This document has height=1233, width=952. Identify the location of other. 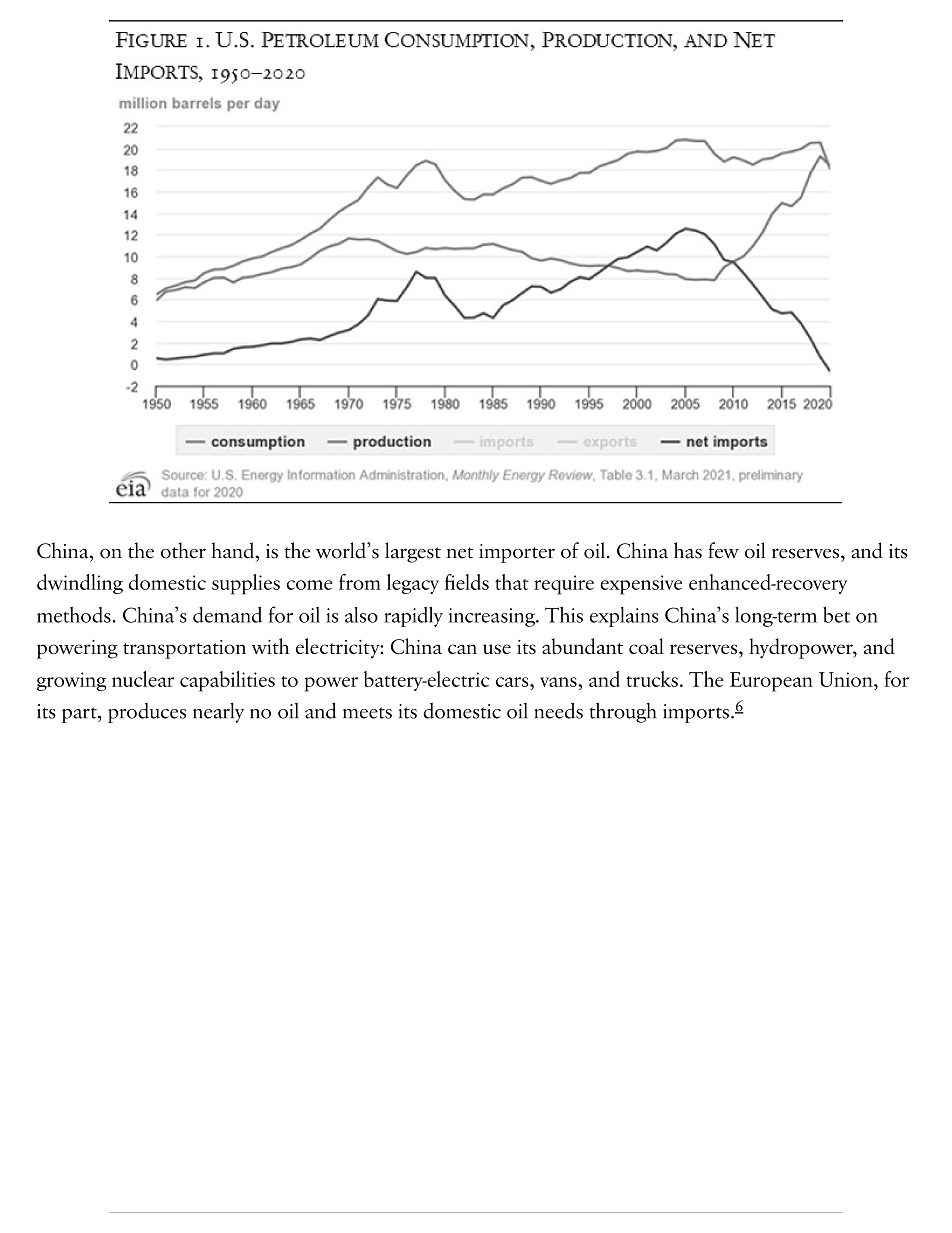
(183, 550).
